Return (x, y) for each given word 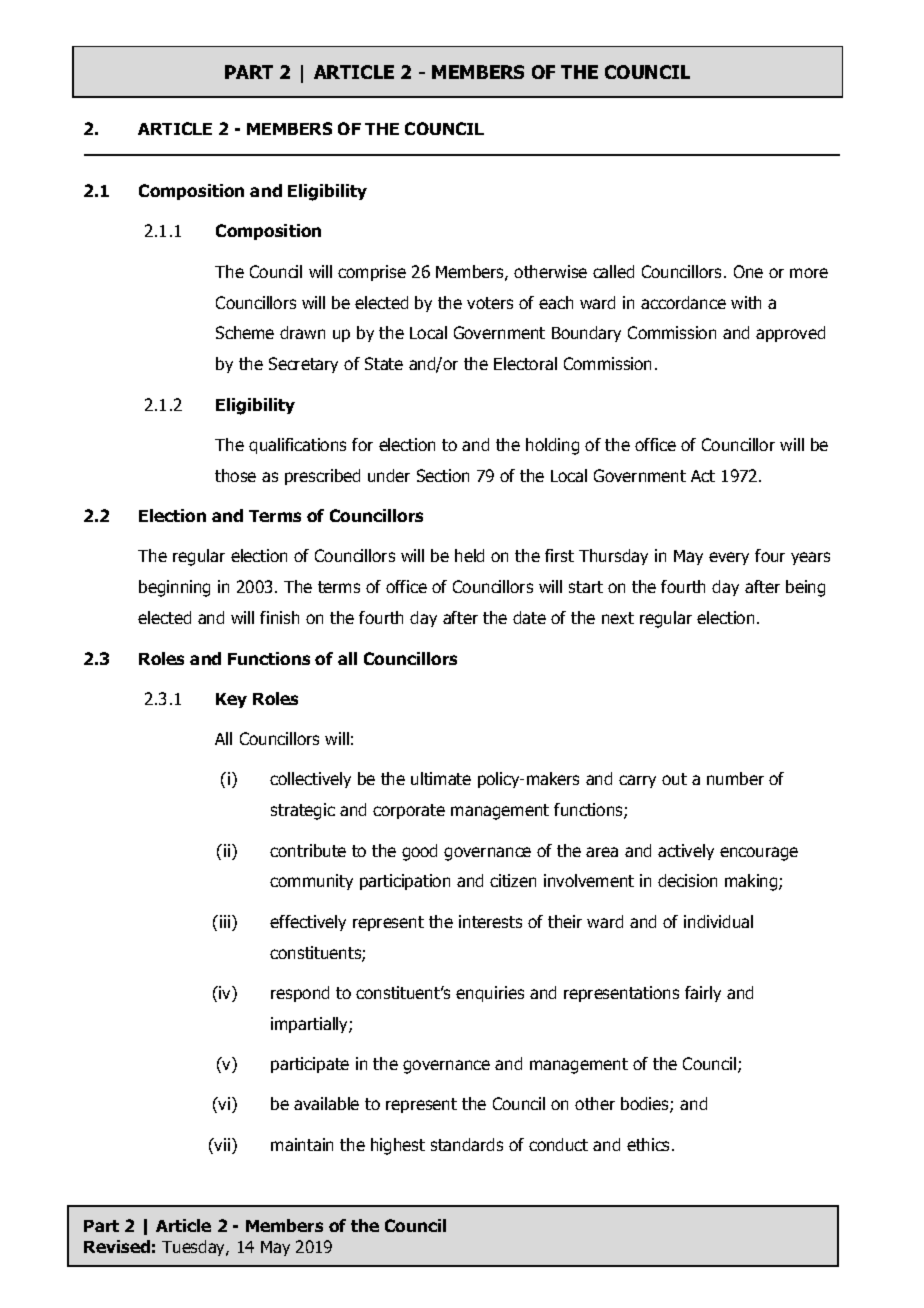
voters (490, 303)
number (735, 778)
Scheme (245, 332)
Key (231, 700)
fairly (703, 994)
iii (226, 923)
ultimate (441, 778)
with (746, 302)
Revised (117, 1246)
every (729, 558)
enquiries (490, 994)
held (469, 555)
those (235, 475)
